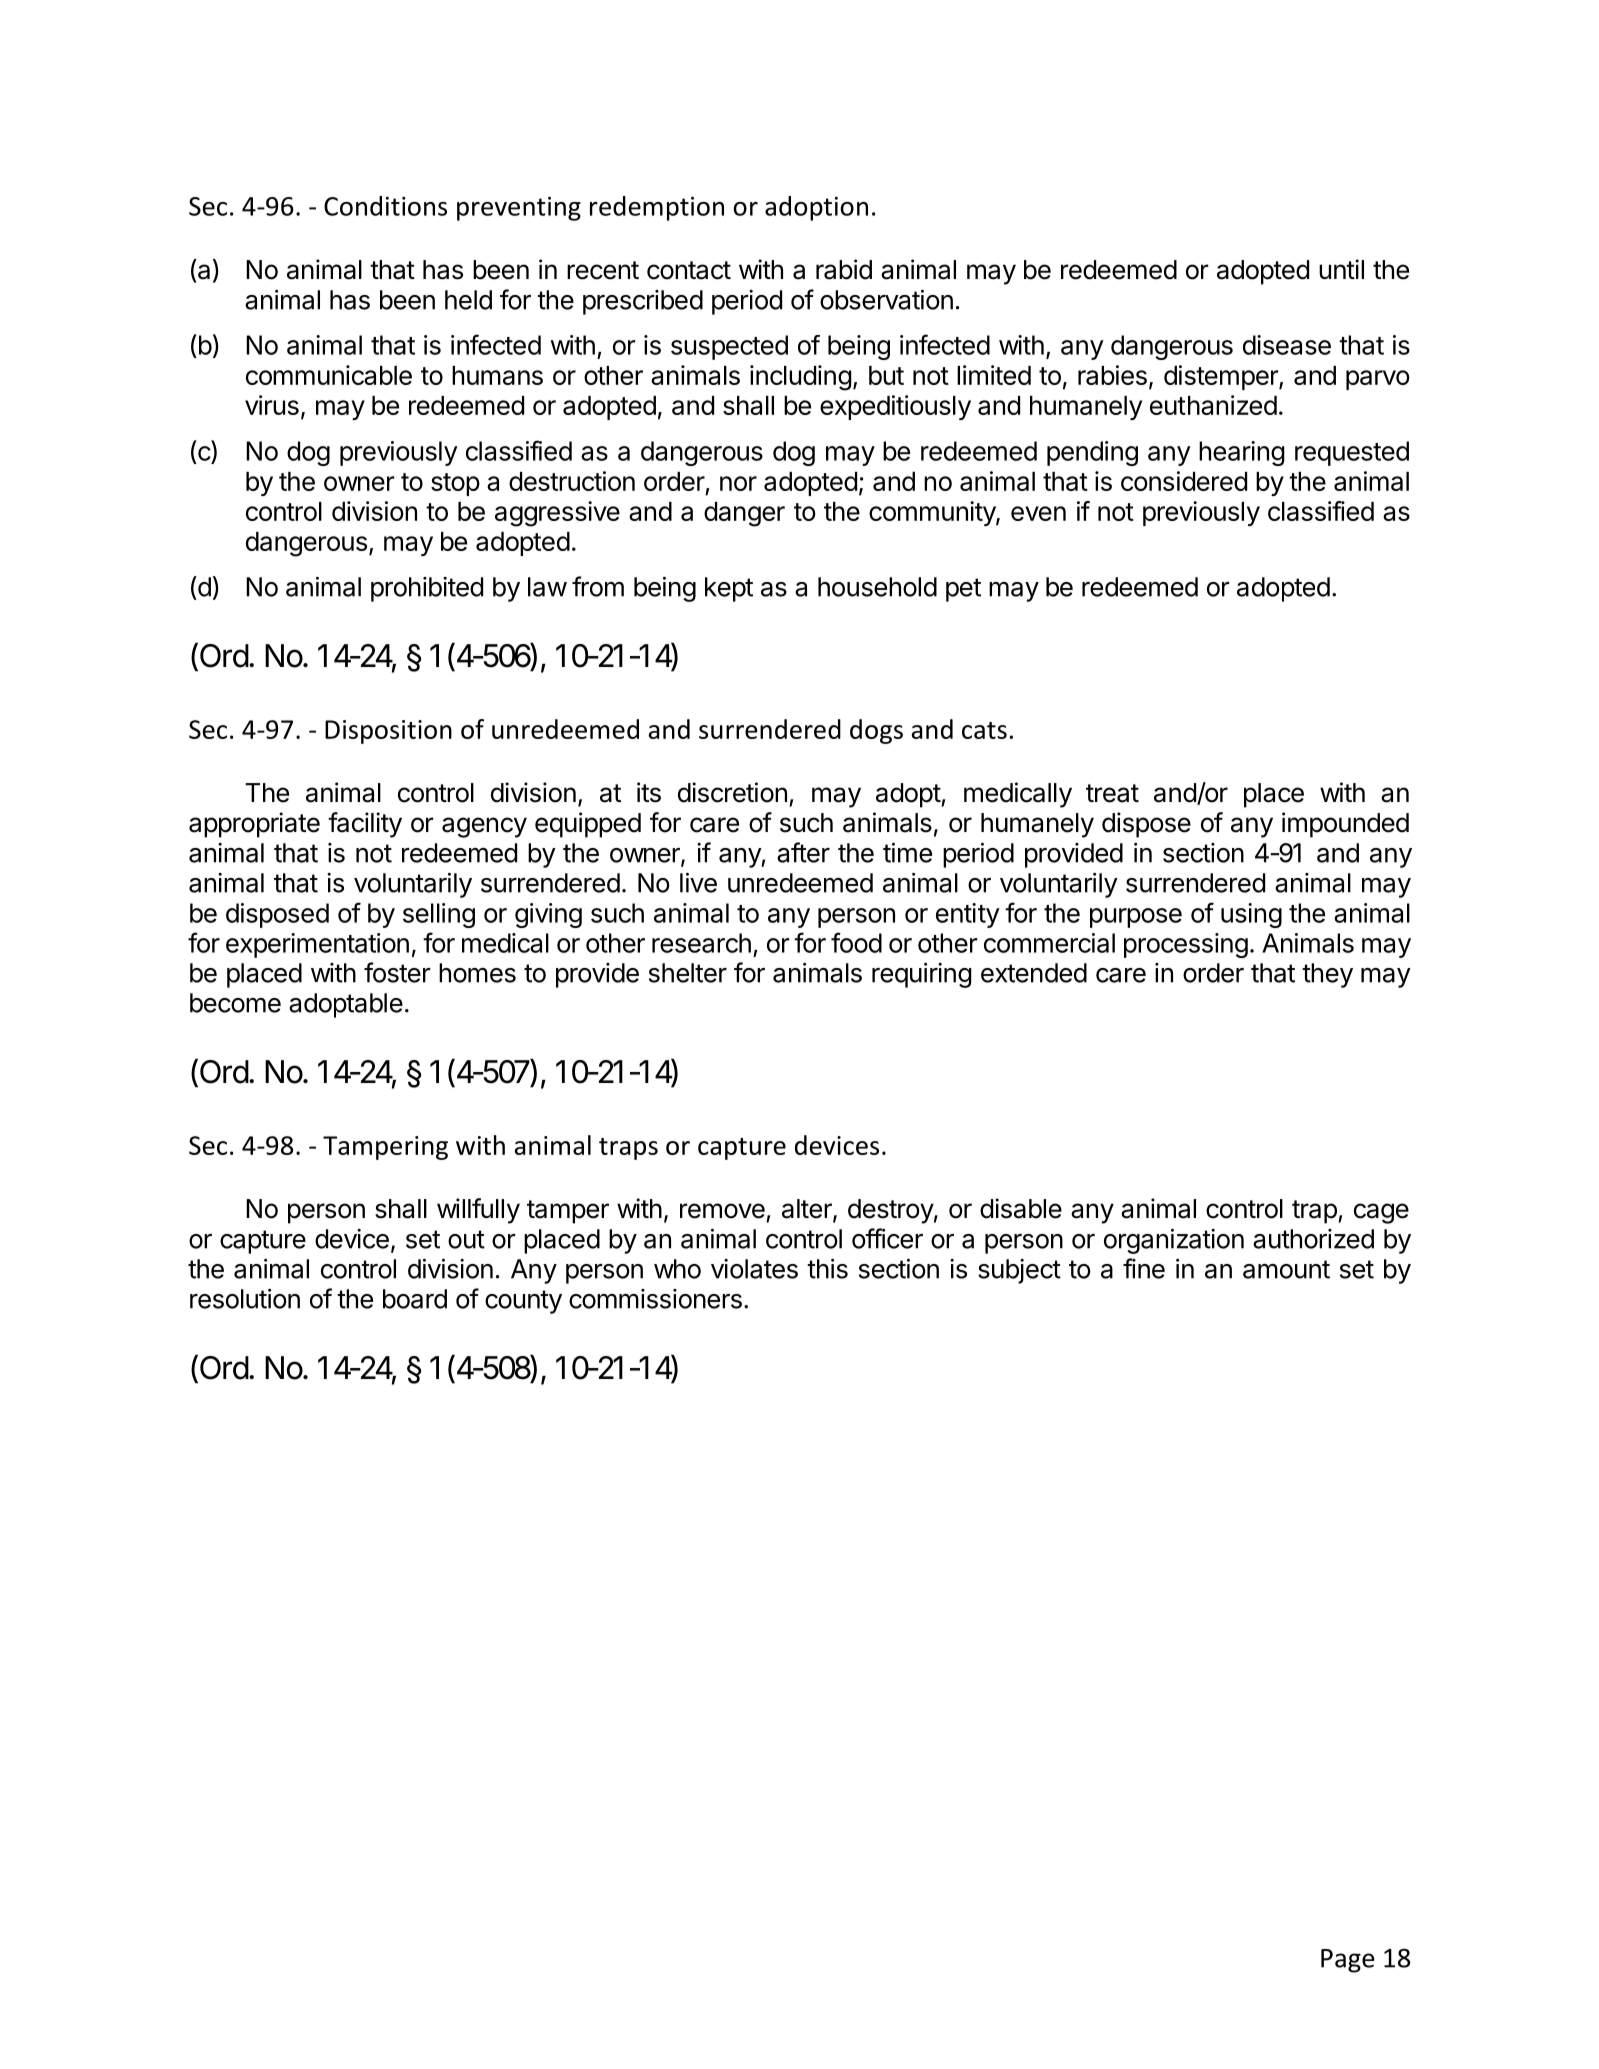  Describe the element at coordinates (397, 972) in the image. I see `foster` at that location.
